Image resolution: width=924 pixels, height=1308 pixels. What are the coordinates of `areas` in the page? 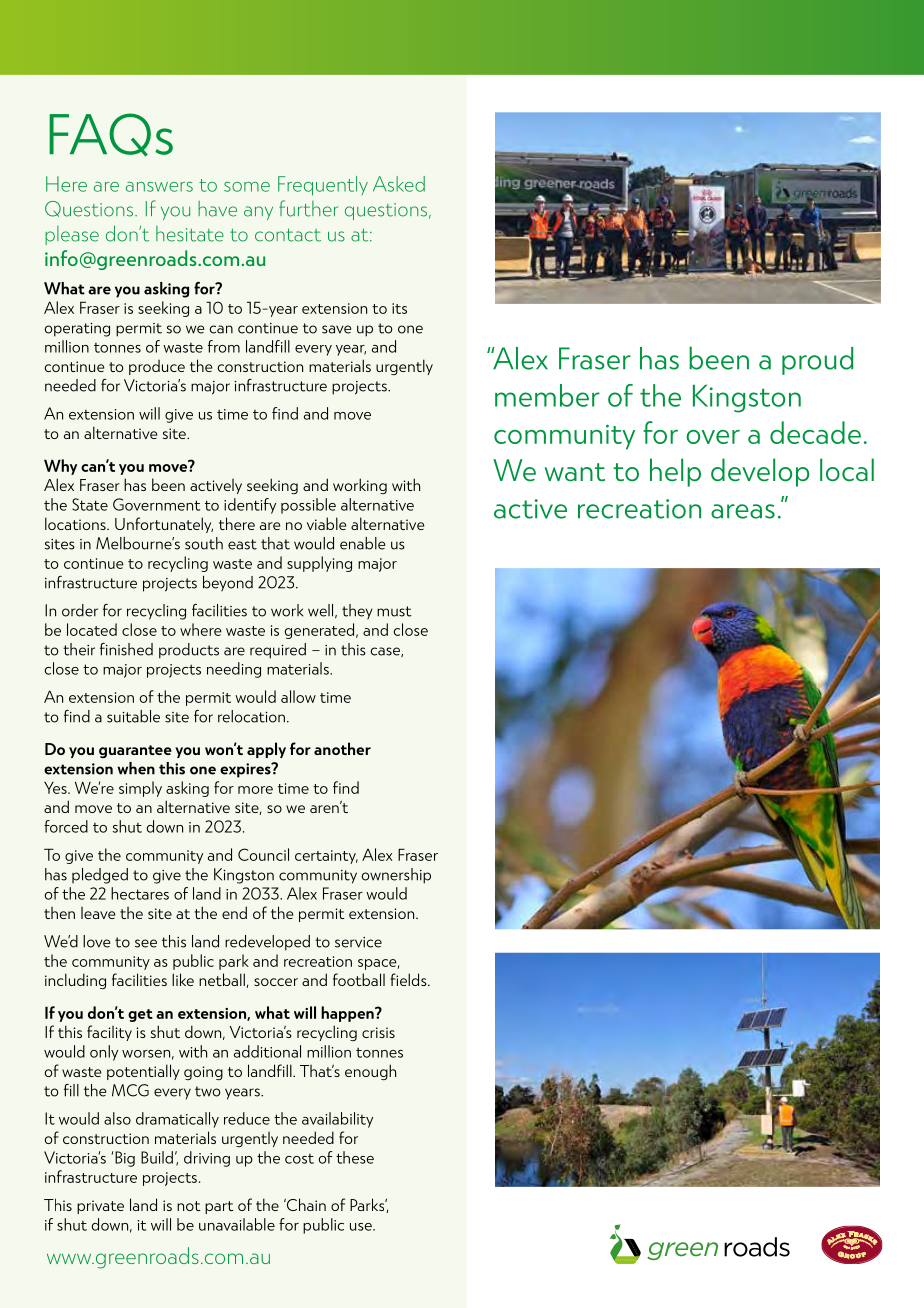 It's located at (743, 511).
